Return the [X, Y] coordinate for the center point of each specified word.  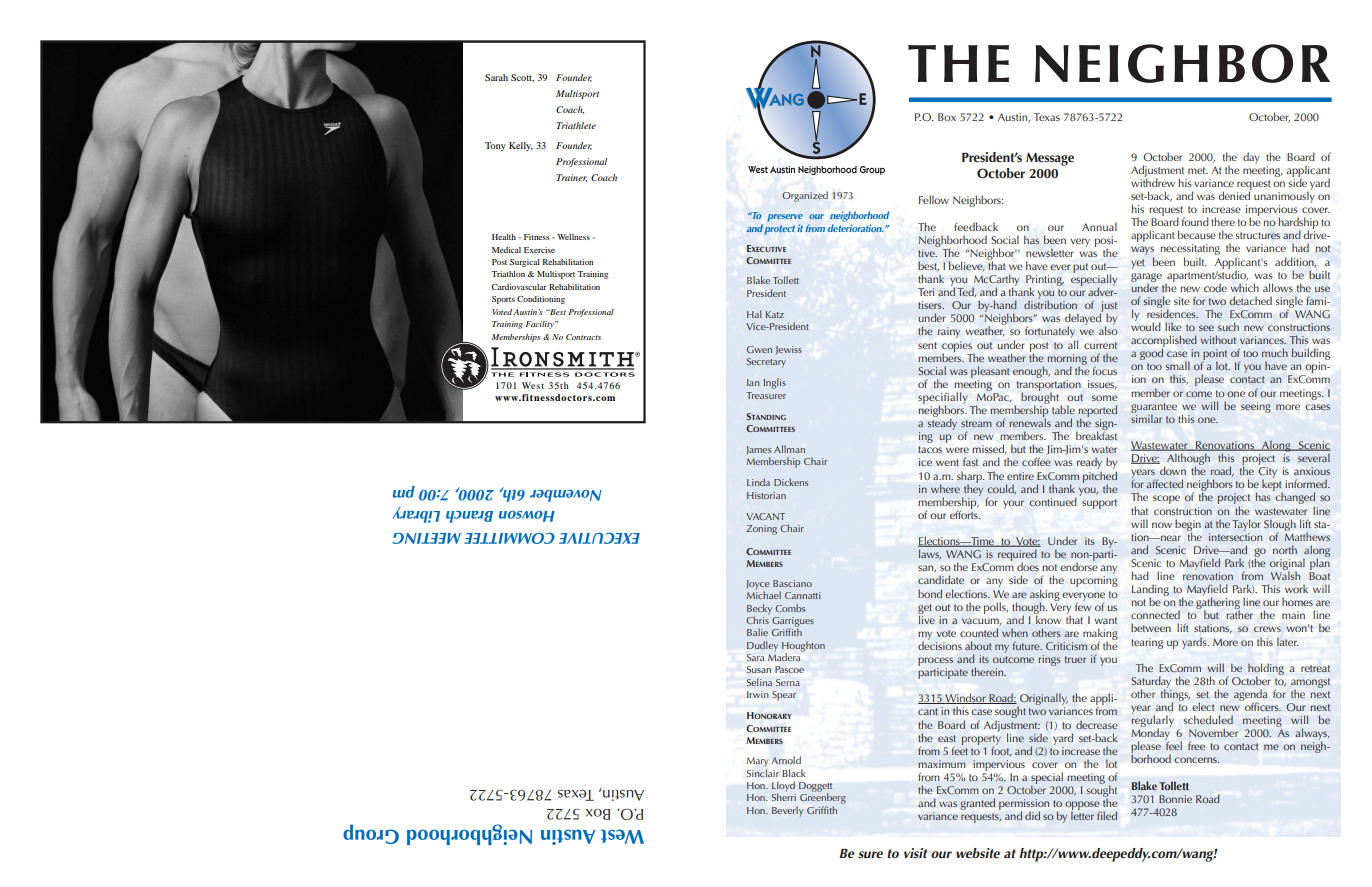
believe [967, 266]
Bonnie [1175, 799]
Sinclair [763, 771]
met [1198, 170]
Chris [757, 619]
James [758, 450]
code [1215, 287]
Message [1050, 159]
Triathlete [576, 125]
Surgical [525, 263]
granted [977, 804]
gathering [1218, 603]
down [1173, 470]
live [927, 618]
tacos [930, 449]
